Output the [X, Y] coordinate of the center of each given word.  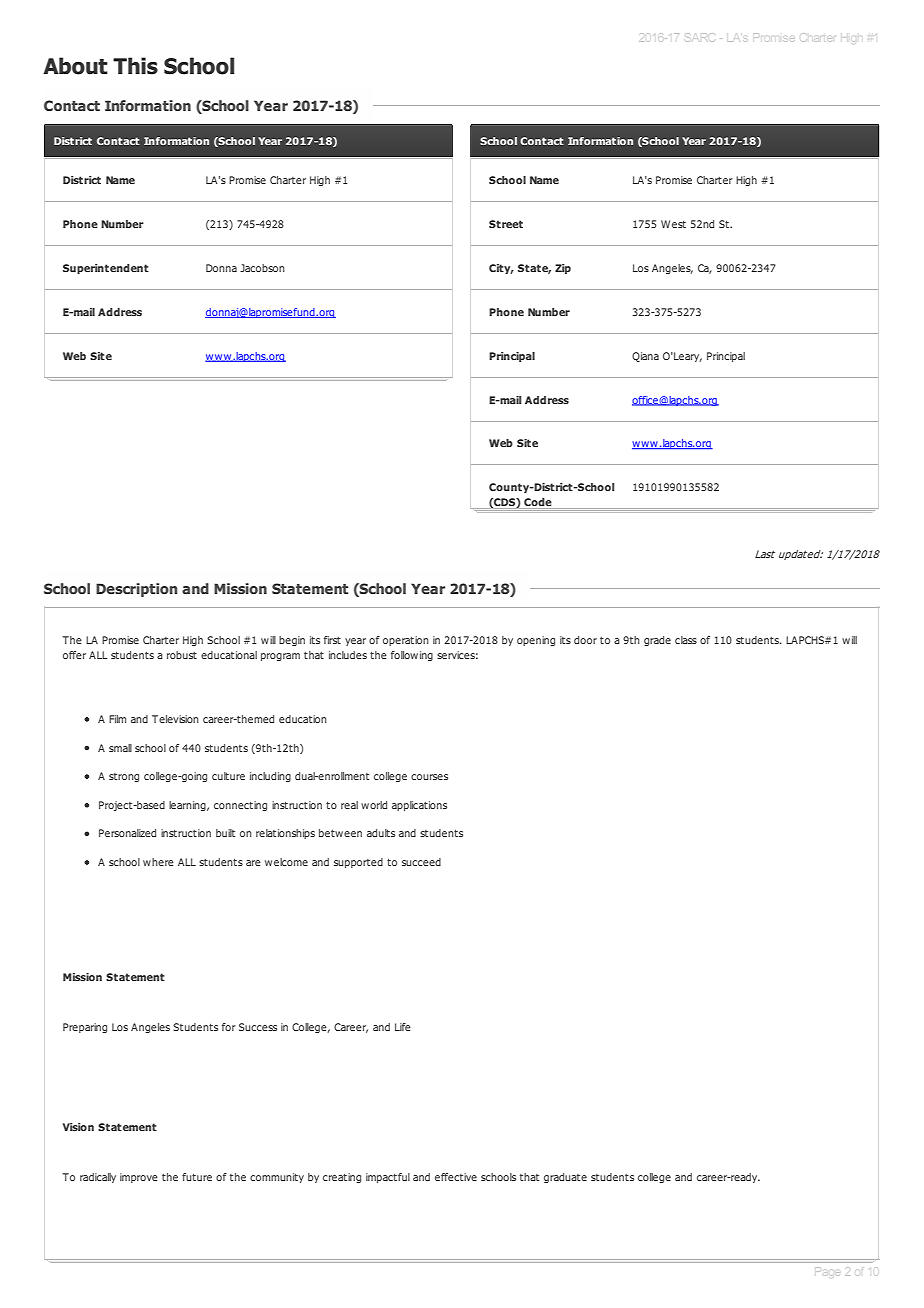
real [349, 805]
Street [506, 224]
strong [124, 777]
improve [139, 1178]
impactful [388, 1178]
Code [538, 502]
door [585, 640]
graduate [565, 1178]
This [135, 66]
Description [136, 590]
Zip [563, 269]
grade [657, 641]
